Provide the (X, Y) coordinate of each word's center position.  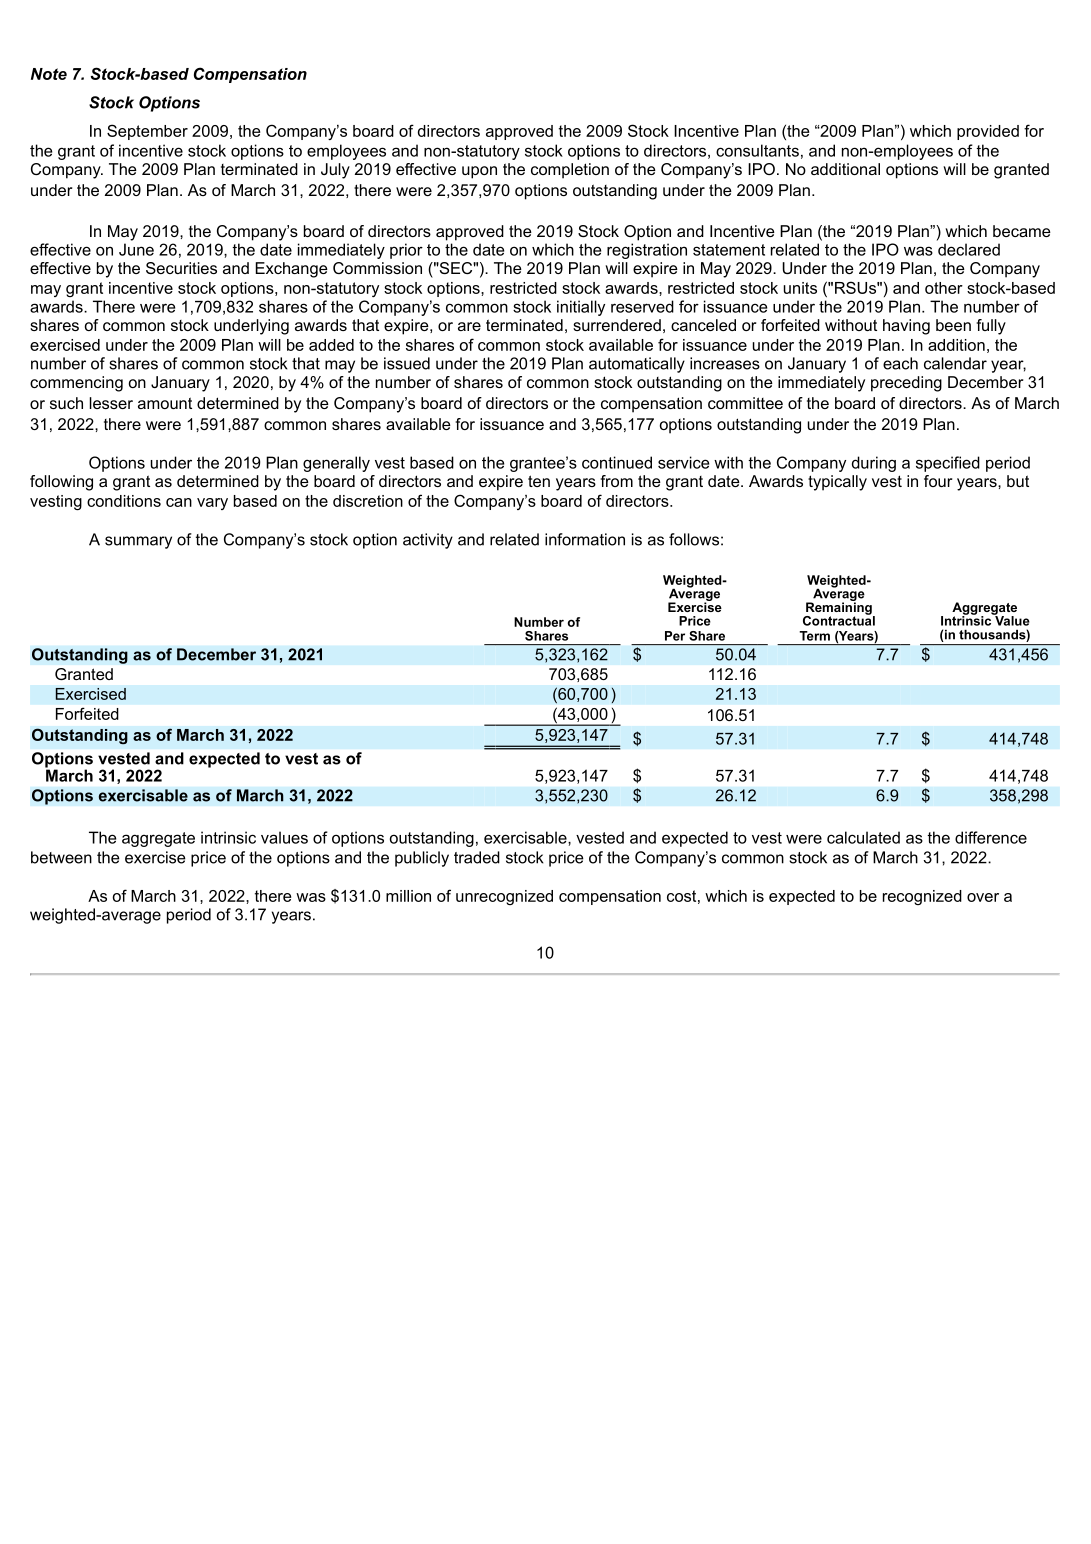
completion (570, 171)
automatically (637, 365)
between (61, 857)
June (136, 249)
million (408, 896)
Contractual (839, 619)
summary (138, 542)
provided (988, 132)
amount (165, 403)
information (585, 539)
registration (647, 251)
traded (477, 857)
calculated (863, 837)
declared (969, 249)
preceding (906, 384)
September (147, 132)
